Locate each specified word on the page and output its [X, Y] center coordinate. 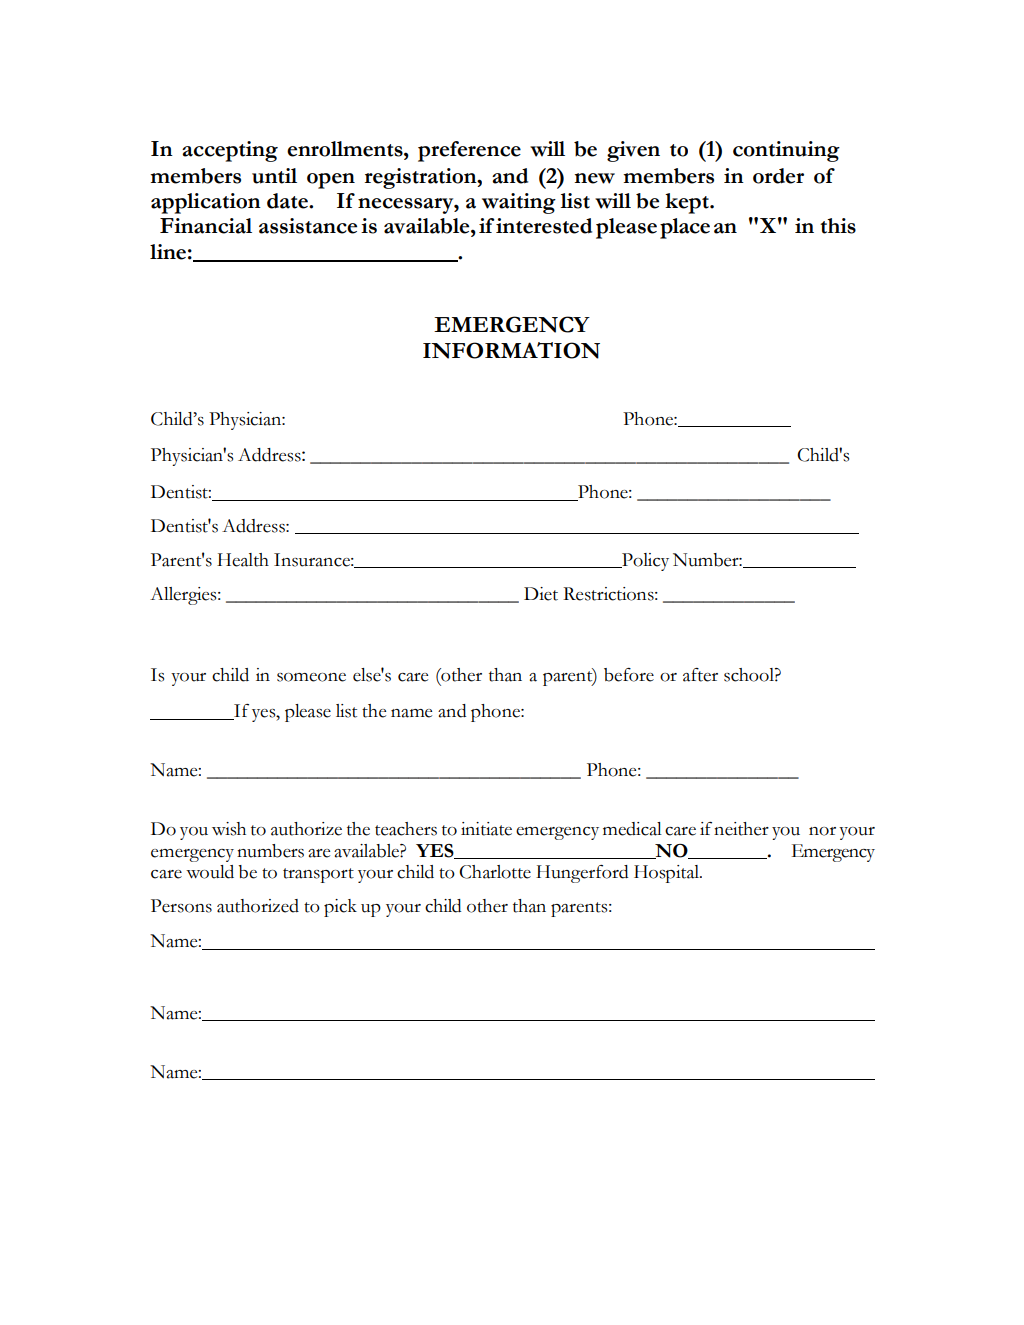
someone [311, 677]
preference [469, 151]
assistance [308, 226]
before [629, 675]
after [700, 675]
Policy [644, 562]
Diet [541, 594]
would [210, 872]
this [838, 226]
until [274, 176]
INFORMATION [511, 350]
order [778, 176]
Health [243, 560]
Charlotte [495, 872]
